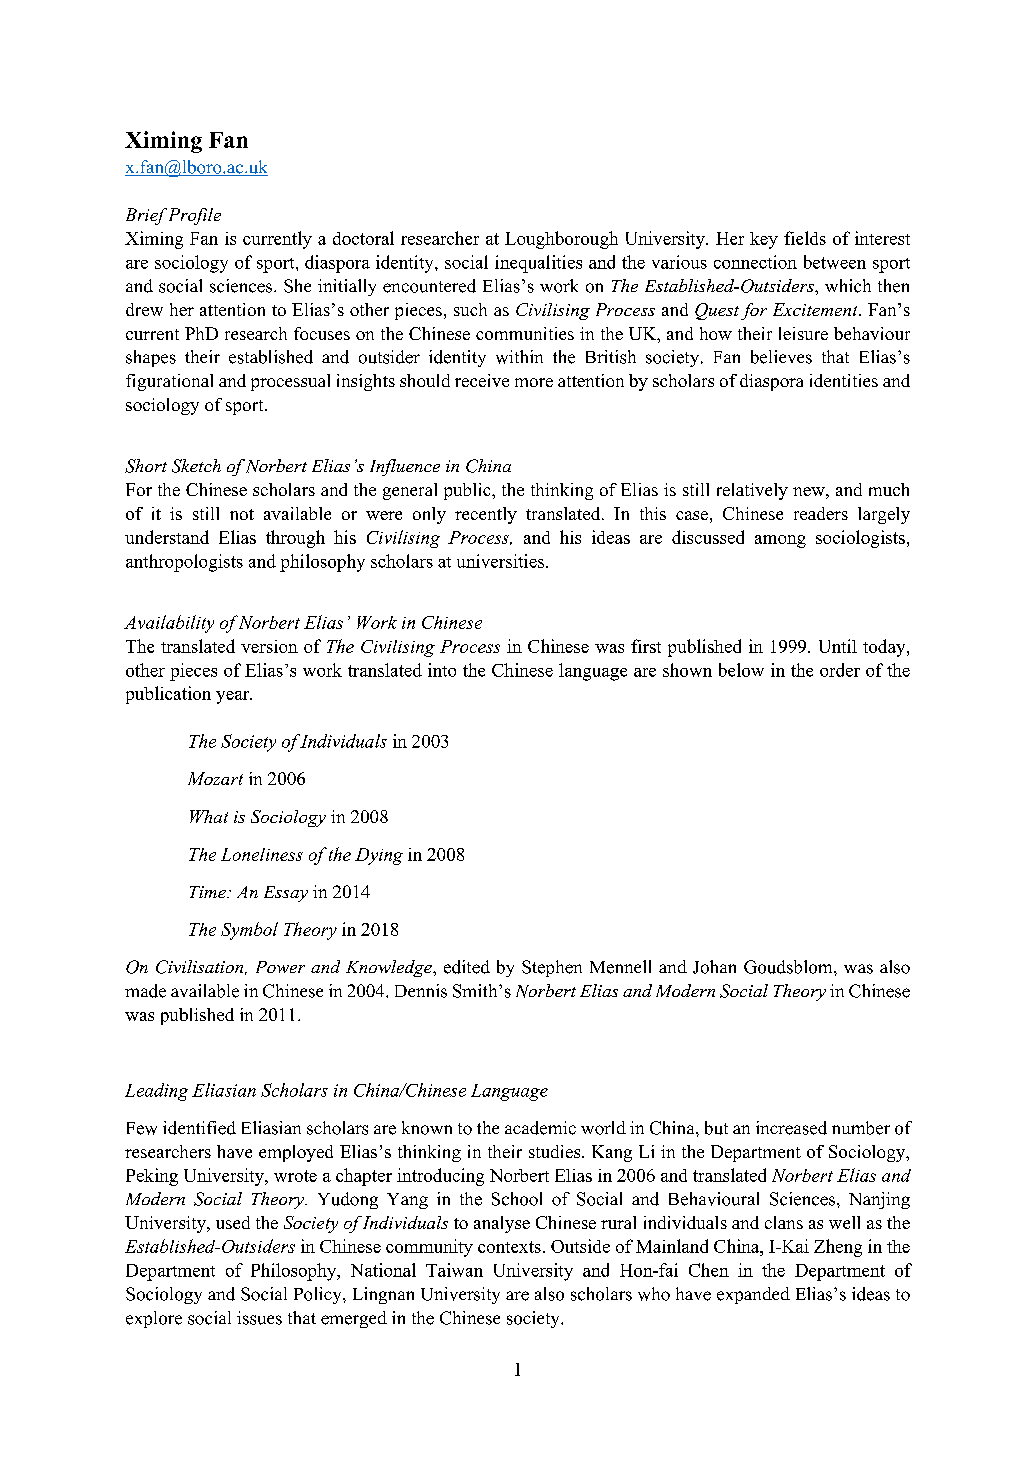 The image size is (1035, 1465). What do you see at coordinates (184, 563) in the page?
I see `anthropologists` at bounding box center [184, 563].
